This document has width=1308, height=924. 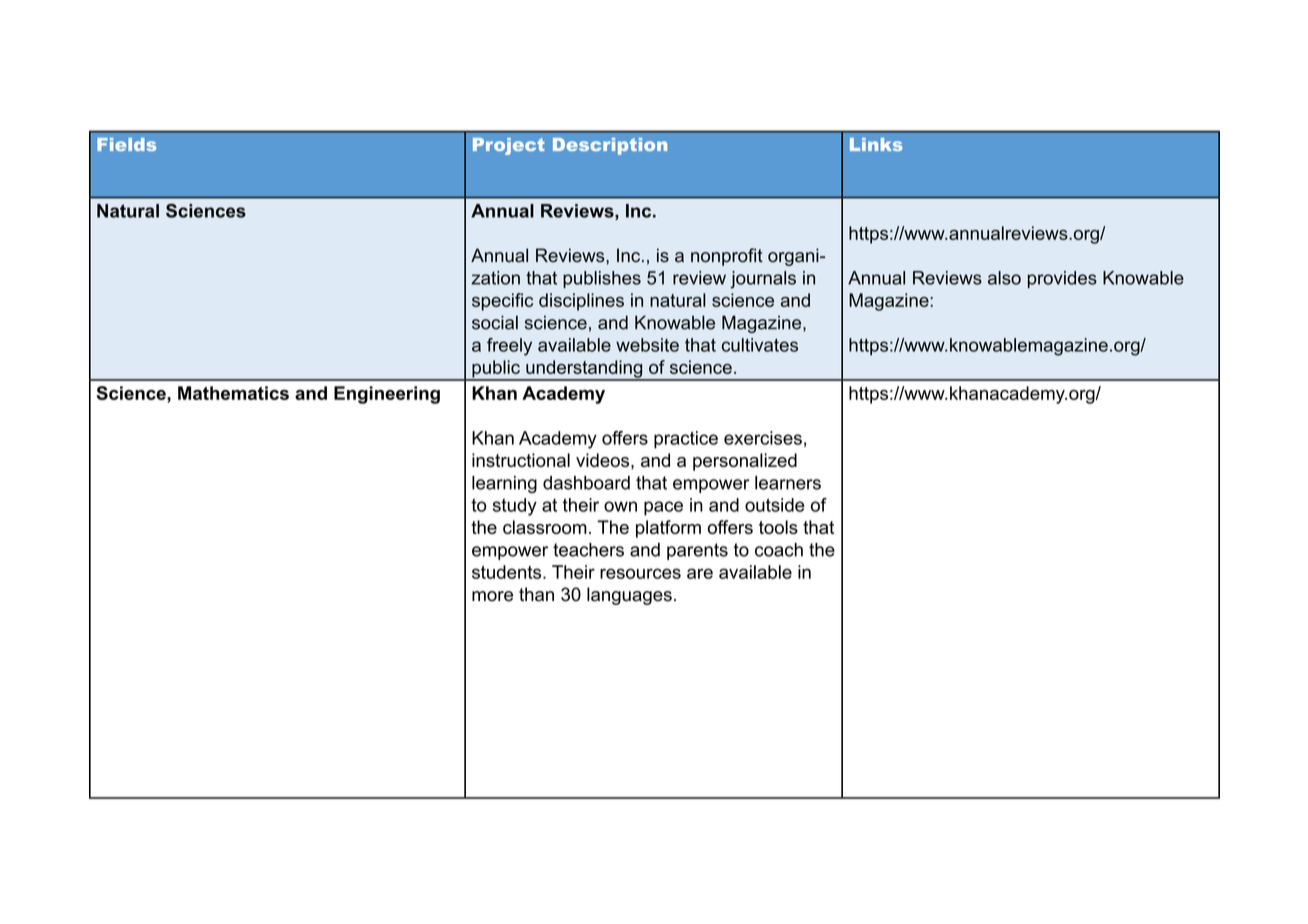 I want to click on Links, so click(x=876, y=144).
